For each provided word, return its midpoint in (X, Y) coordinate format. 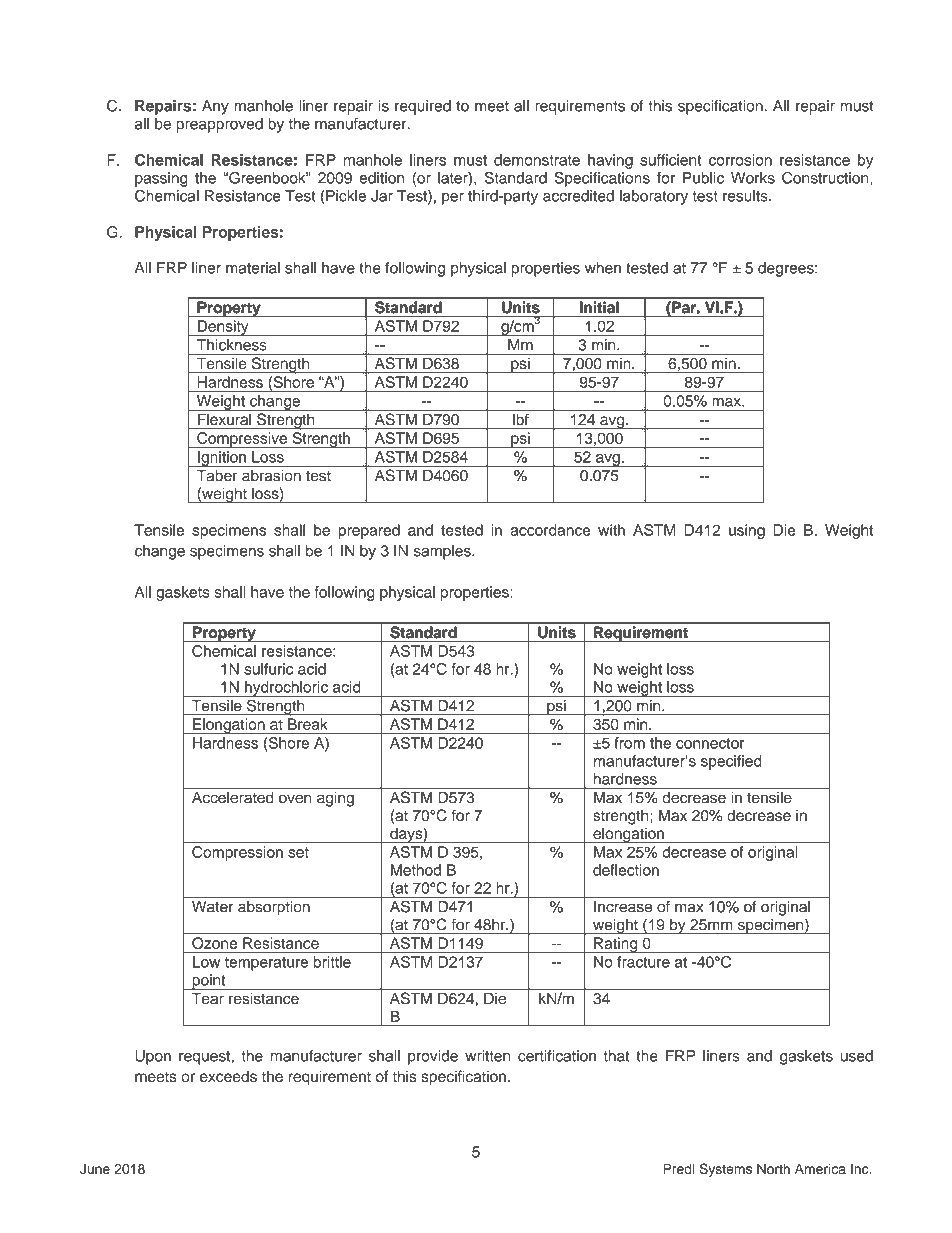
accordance (550, 530)
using (747, 531)
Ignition (222, 459)
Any (215, 107)
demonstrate (537, 160)
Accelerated (232, 797)
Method (416, 870)
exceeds (228, 1076)
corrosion (740, 160)
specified (731, 762)
